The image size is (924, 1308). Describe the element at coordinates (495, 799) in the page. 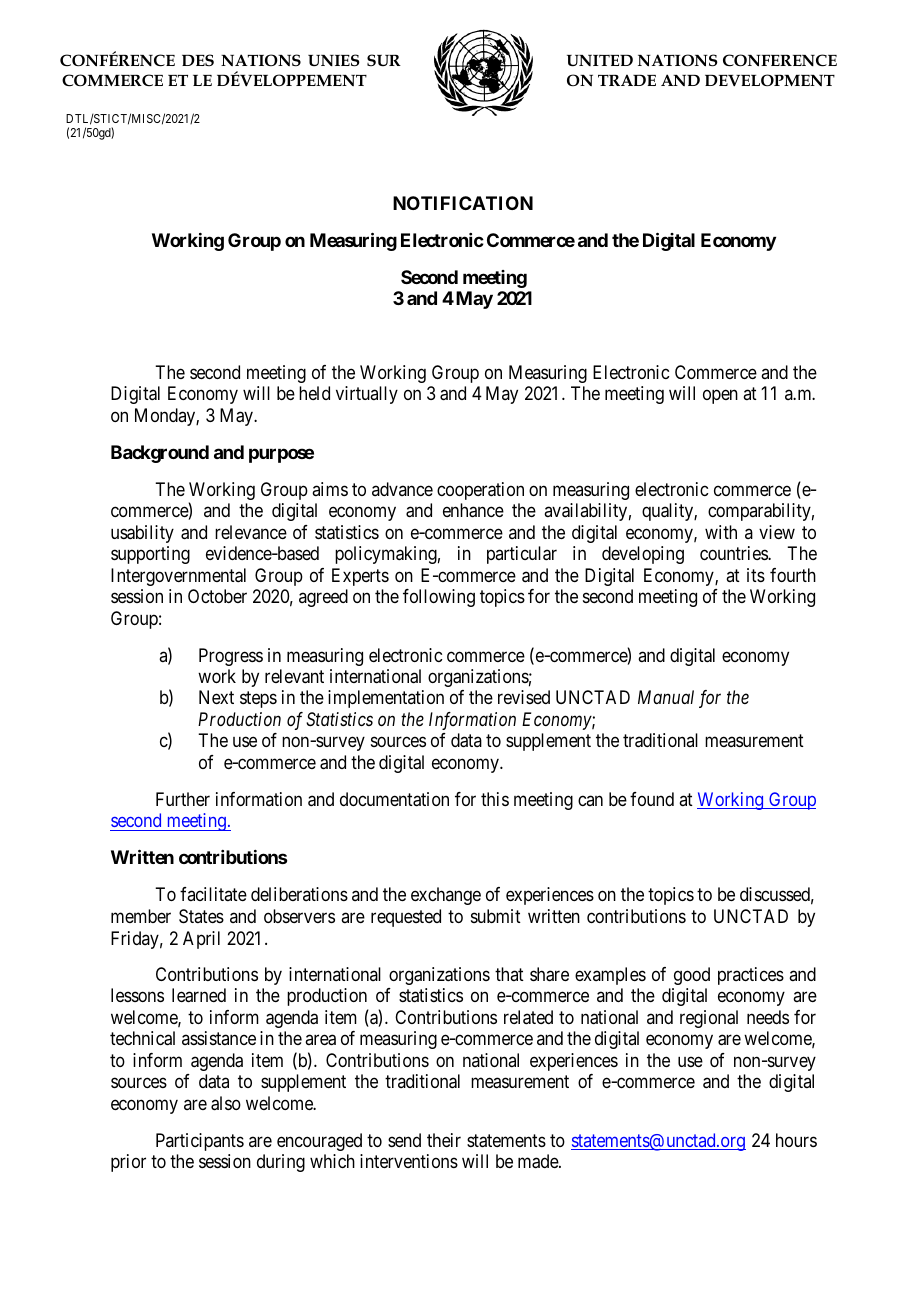

I see `this` at that location.
